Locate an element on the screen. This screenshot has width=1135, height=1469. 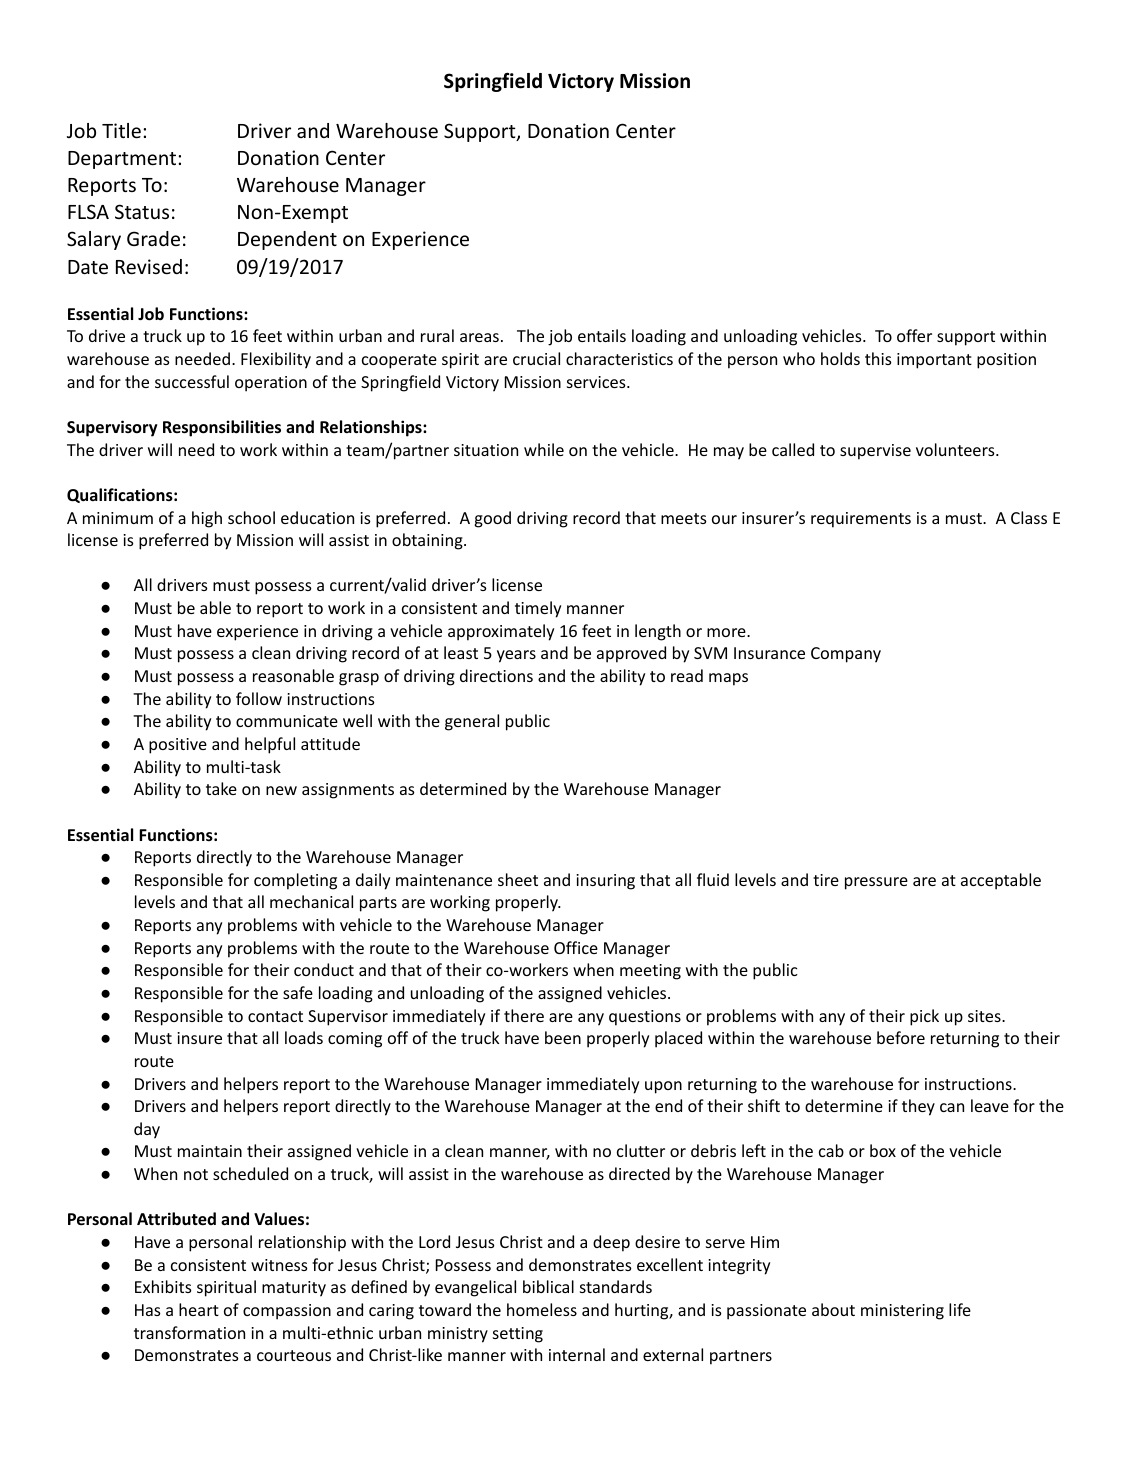
offer is located at coordinates (914, 335).
